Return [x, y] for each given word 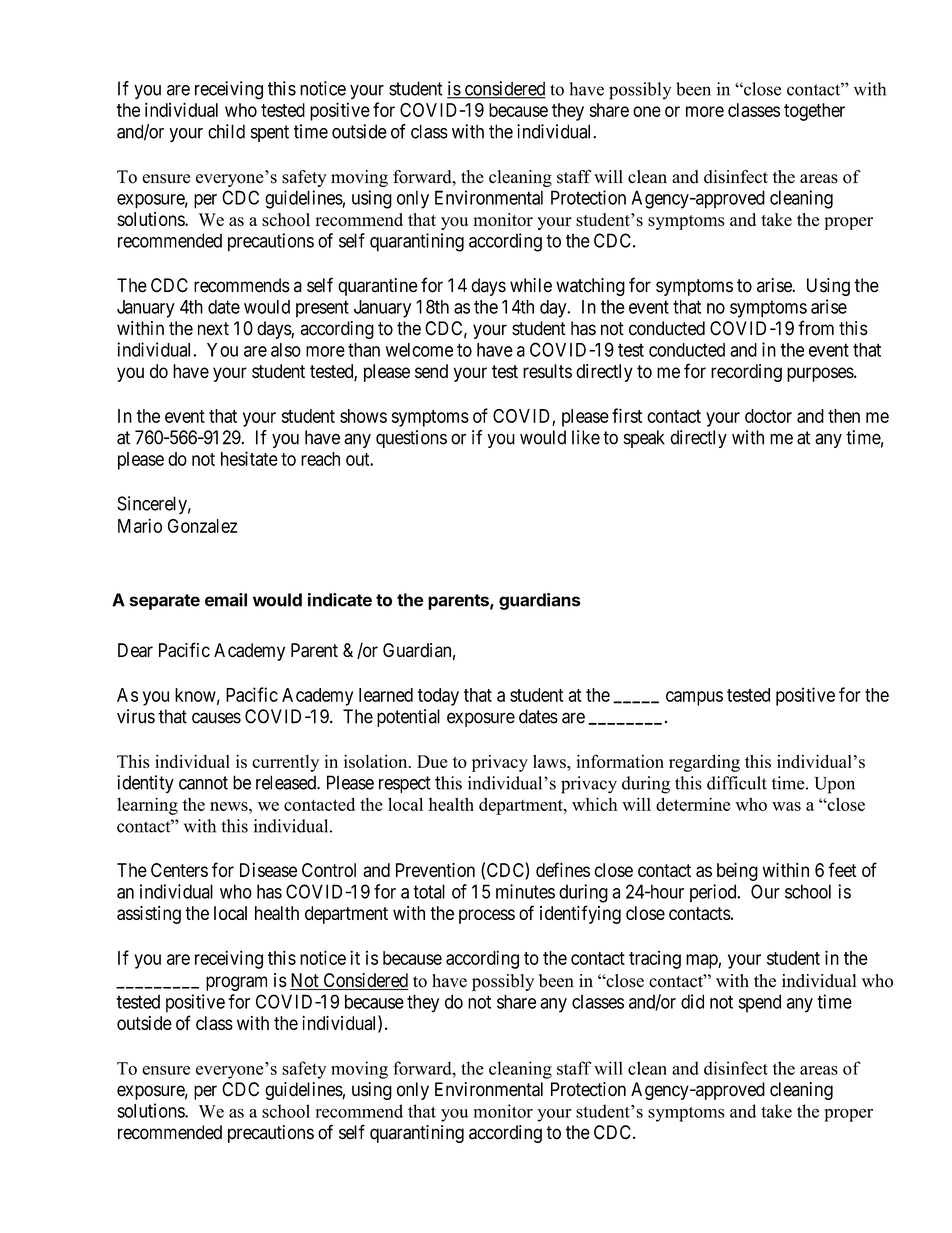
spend [760, 1003]
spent [270, 133]
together [814, 112]
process [487, 916]
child [226, 131]
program [236, 983]
